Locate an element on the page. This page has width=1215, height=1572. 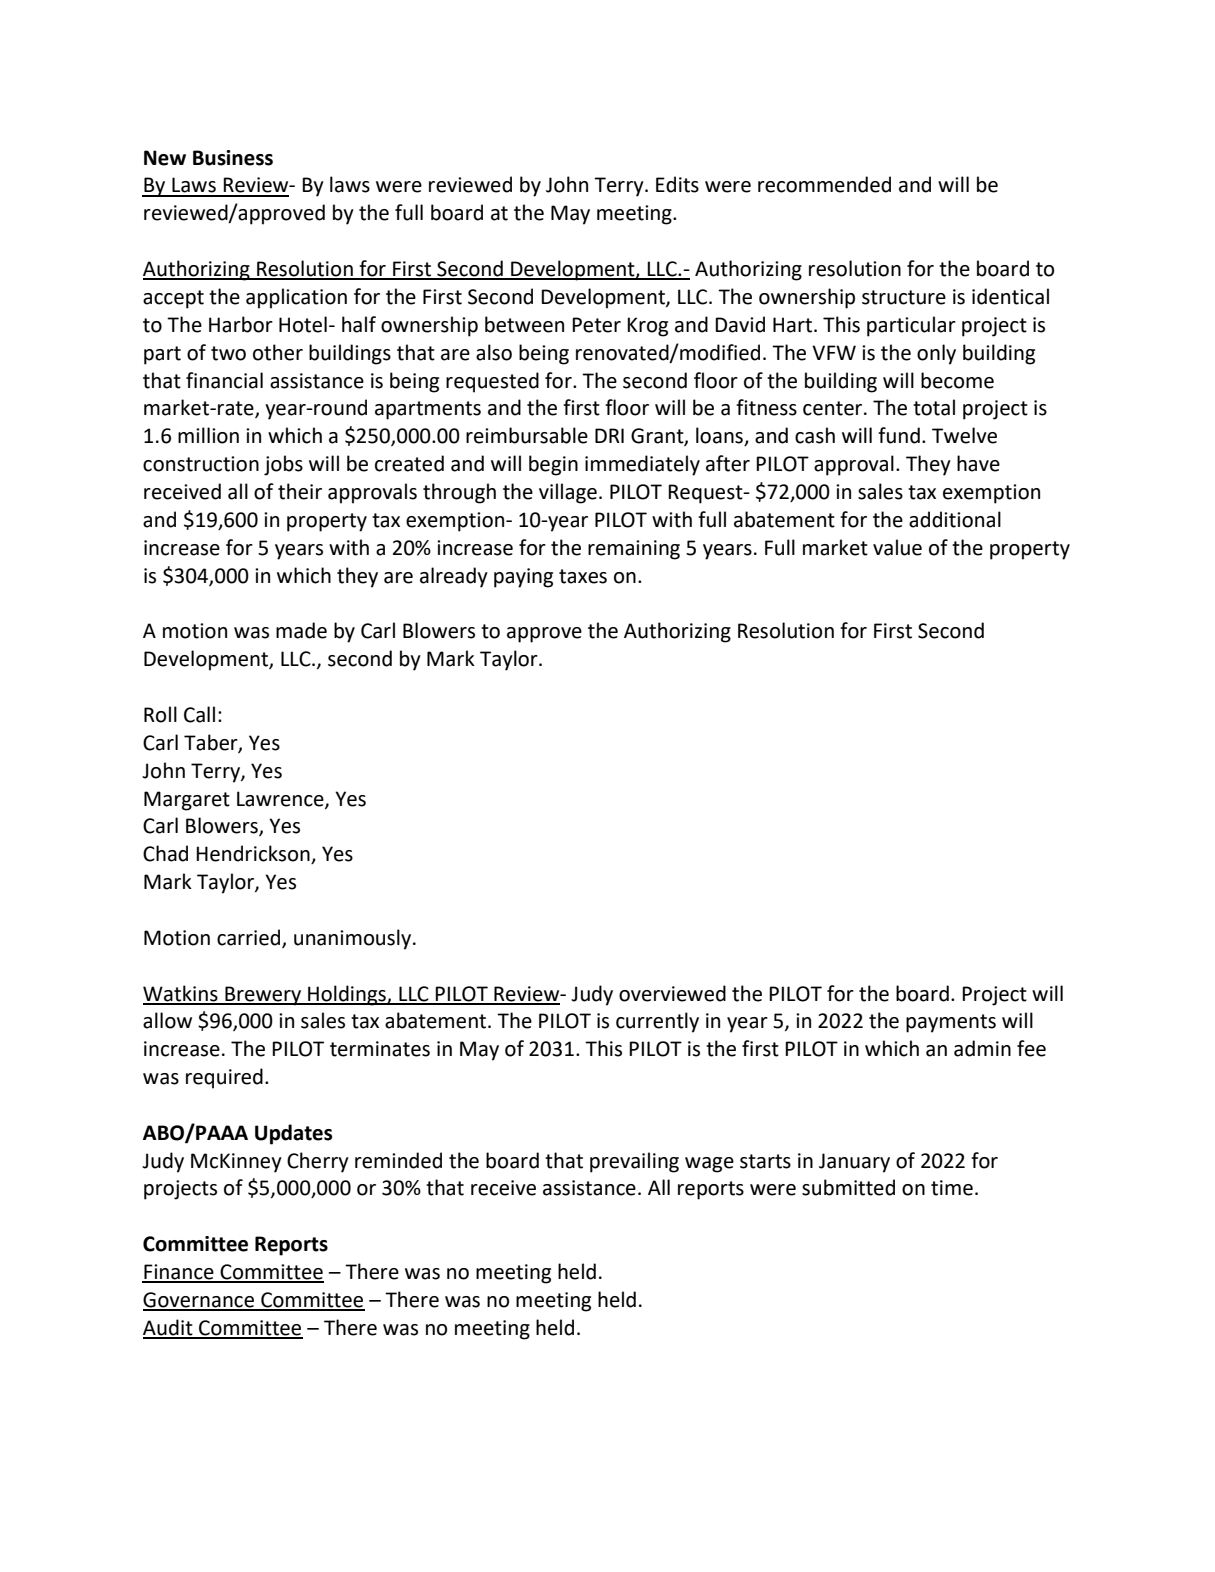
Business is located at coordinates (233, 158).
